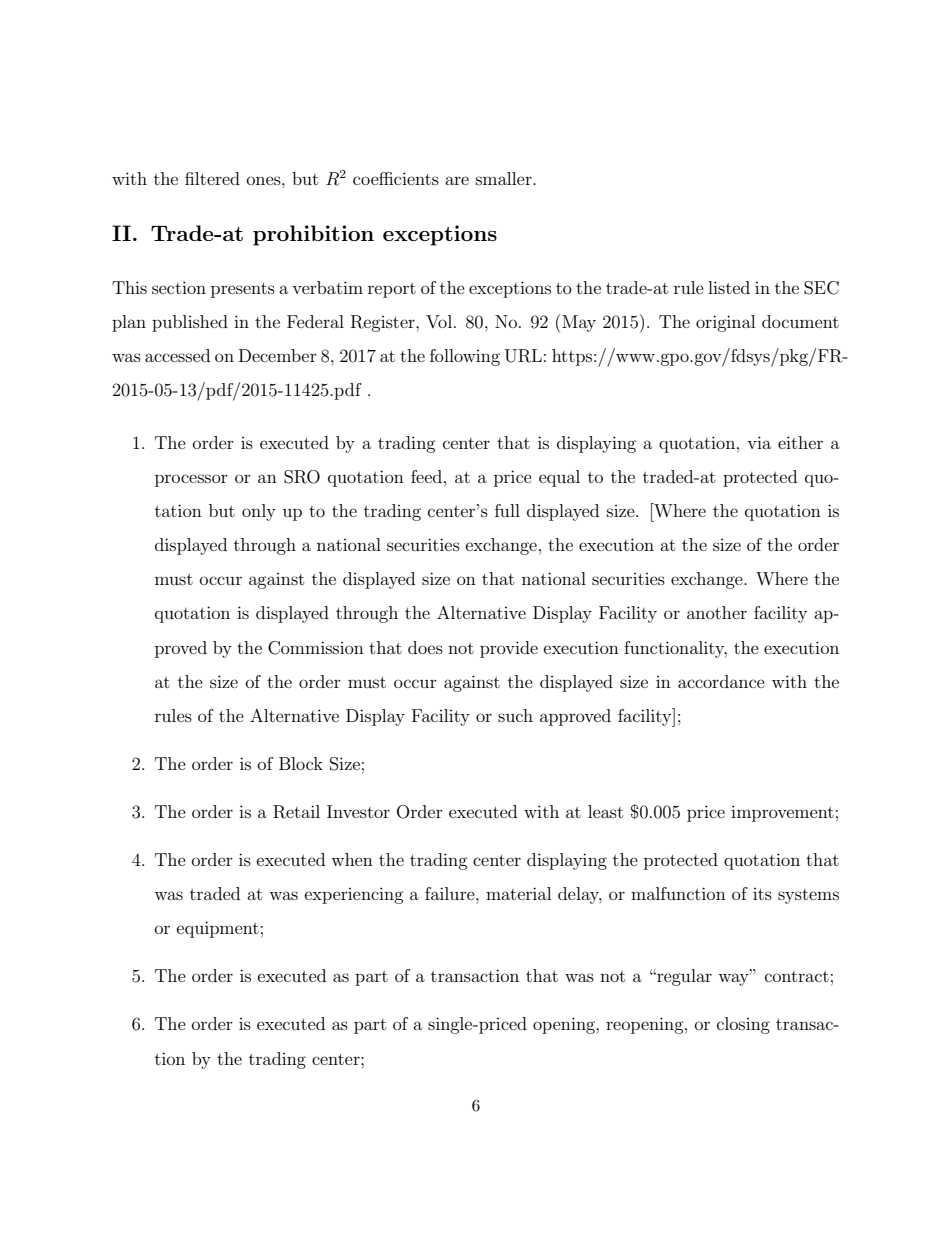 Image resolution: width=952 pixels, height=1233 pixels. Describe the element at coordinates (515, 715) in the document. I see `such` at that location.
